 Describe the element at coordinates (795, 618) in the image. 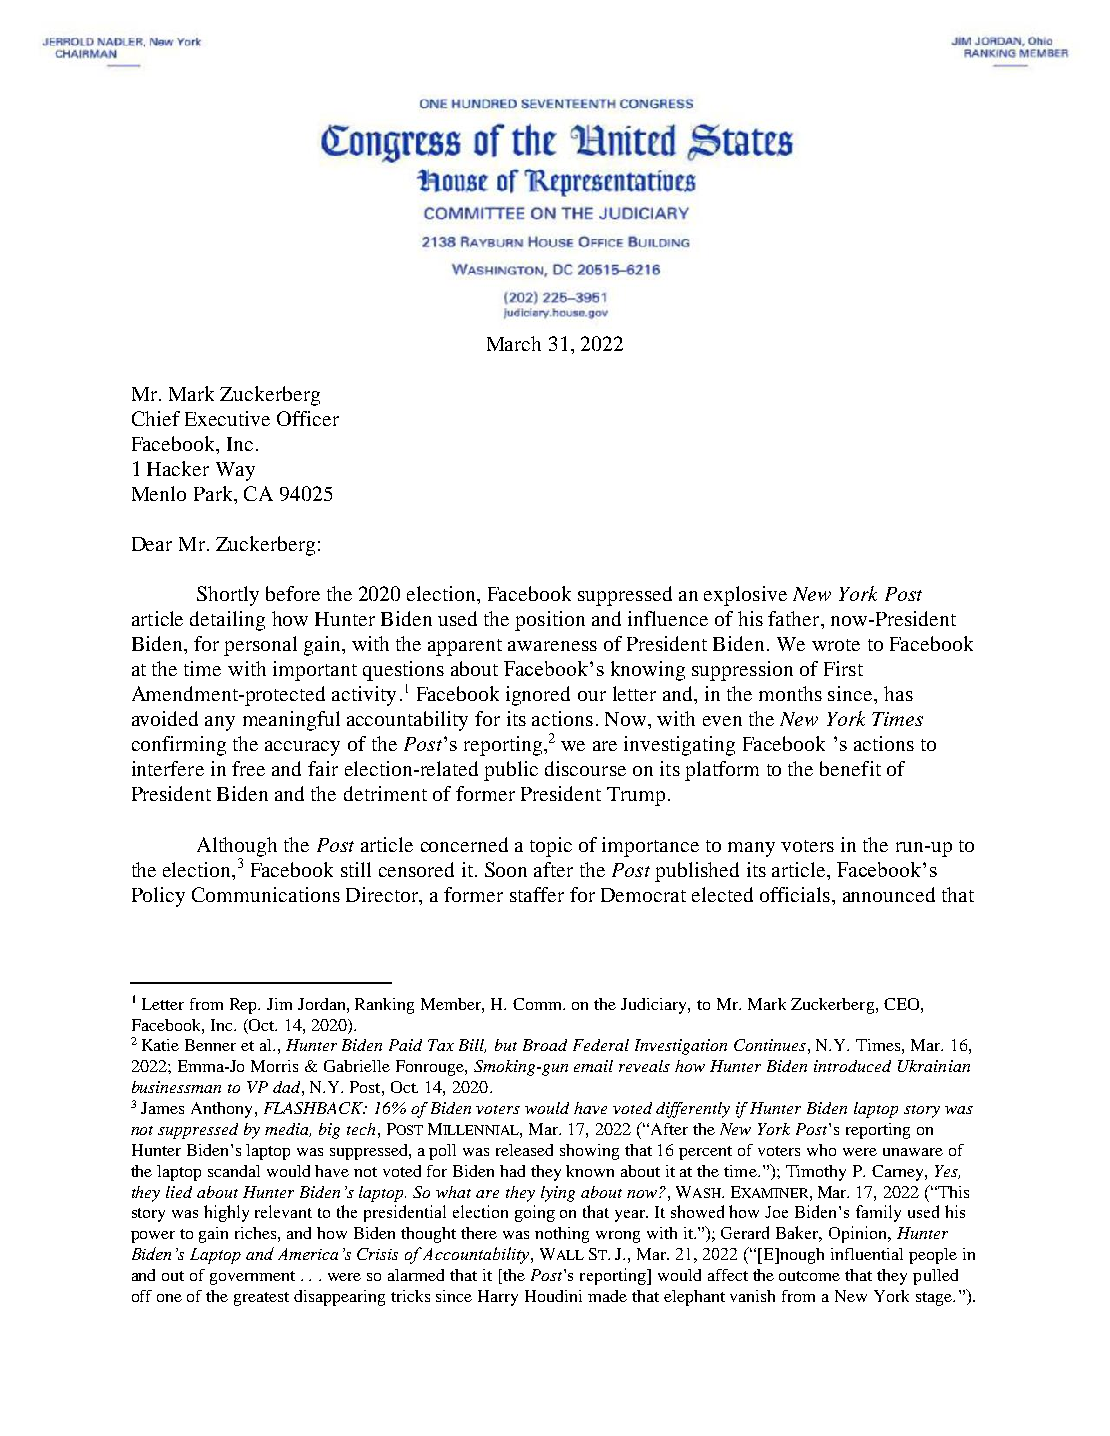

I see `father` at that location.
